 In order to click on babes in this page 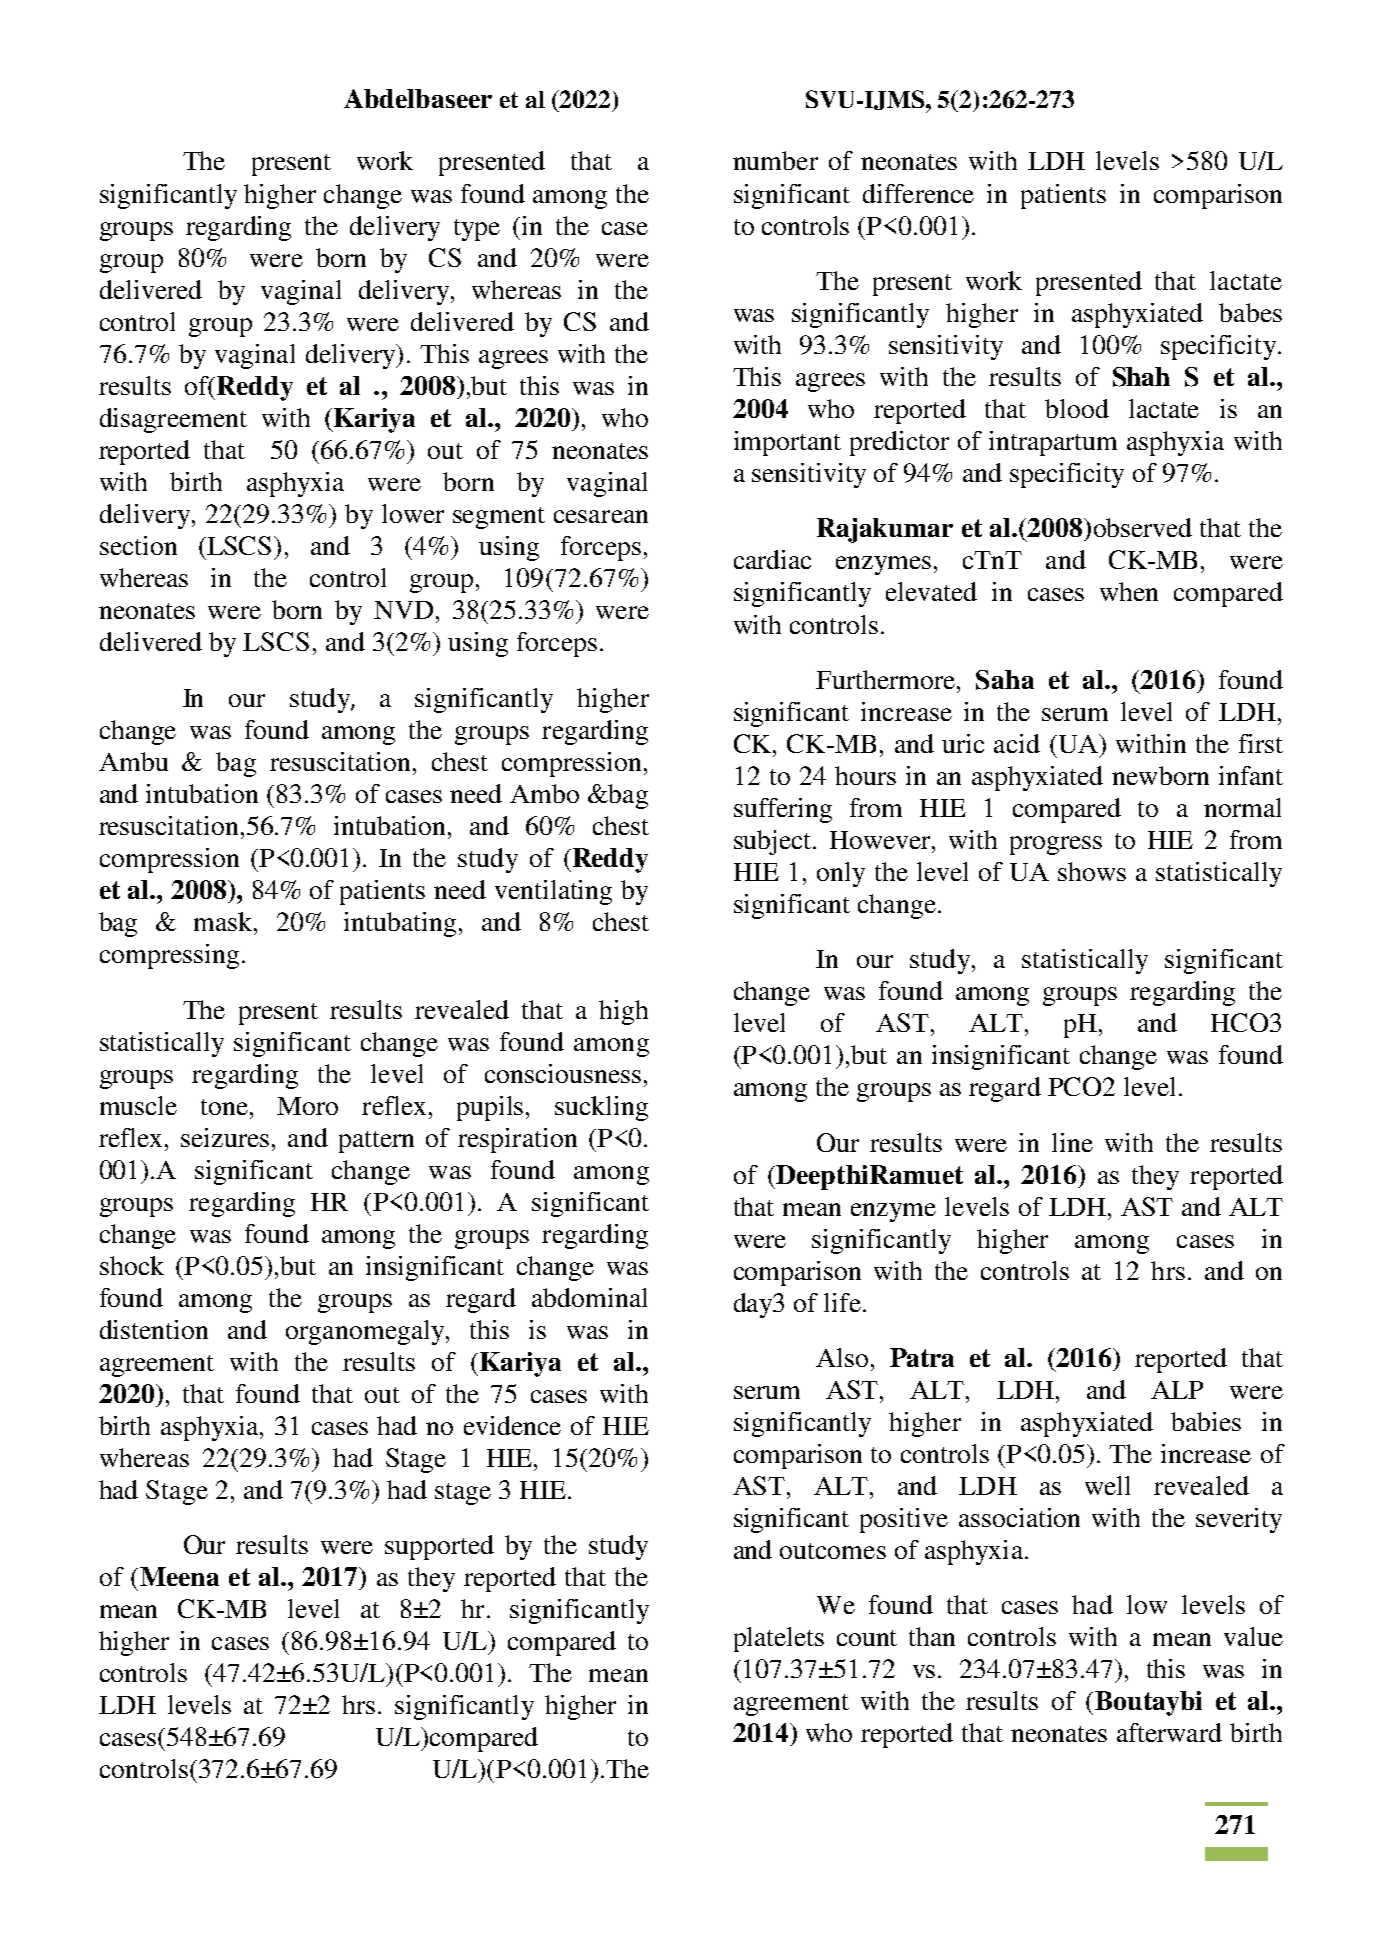, I will do `click(1250, 312)`.
